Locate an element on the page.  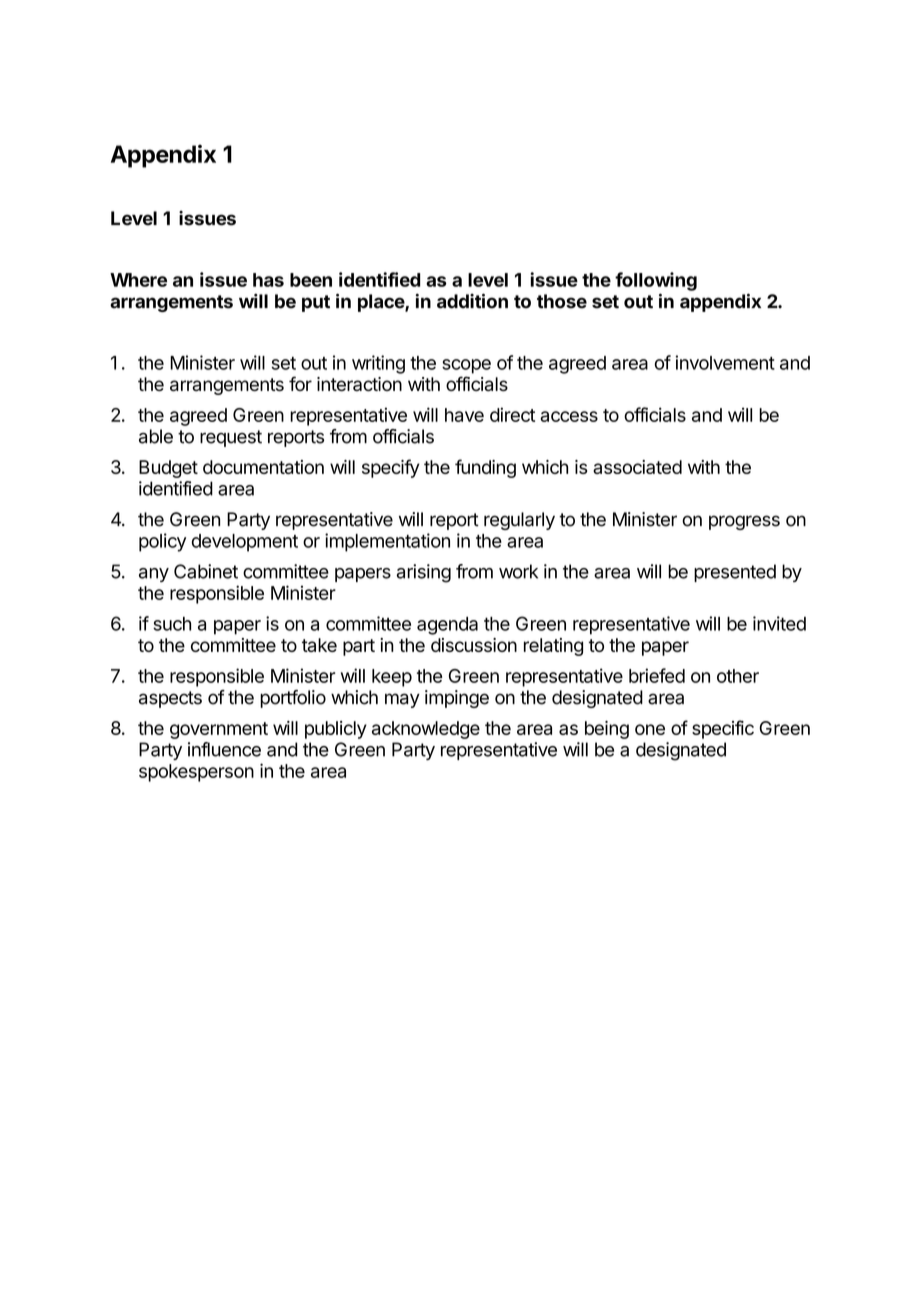
following is located at coordinates (656, 281).
